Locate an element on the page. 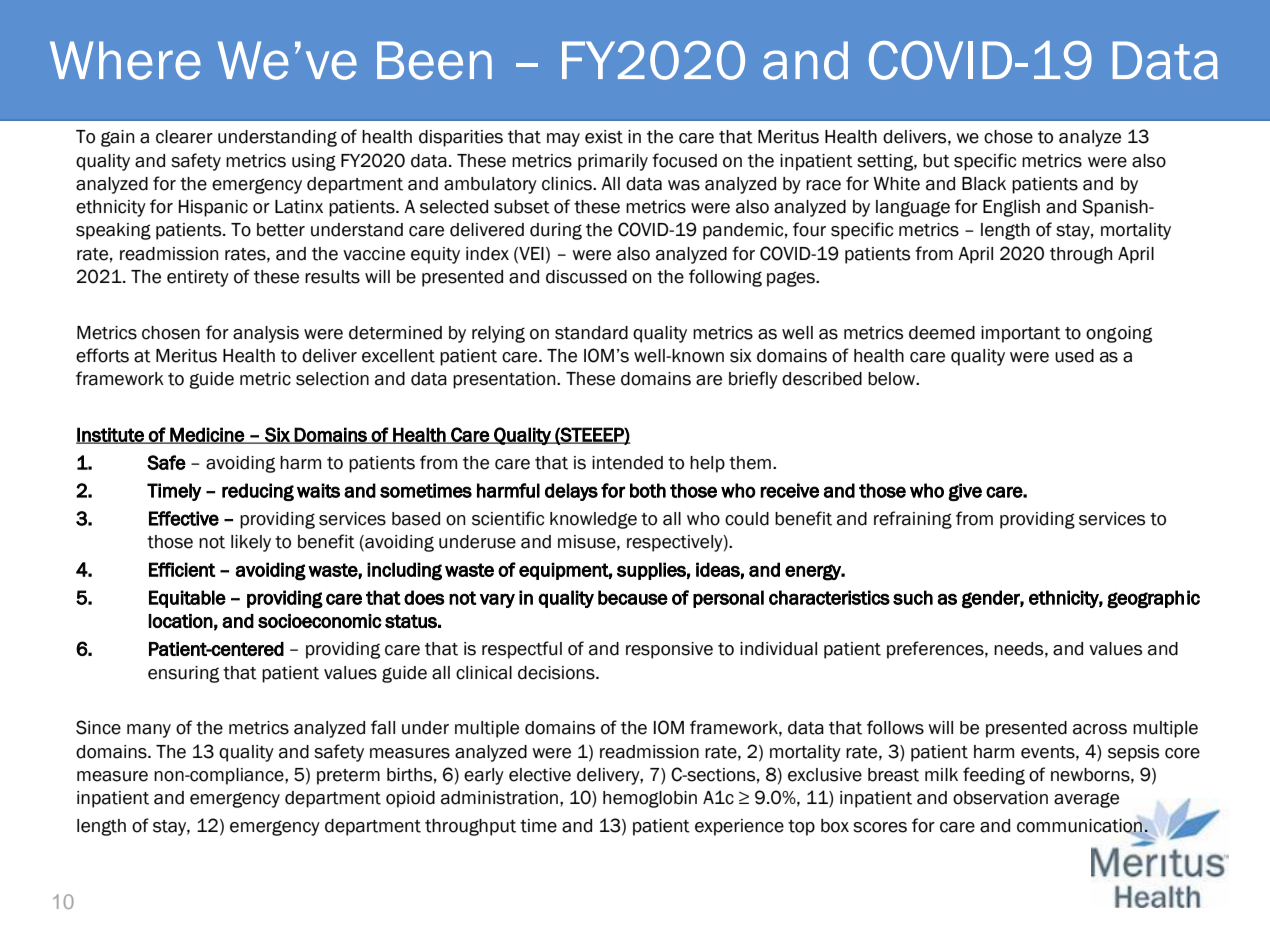 The width and height of the image is (1270, 952). such is located at coordinates (913, 597).
